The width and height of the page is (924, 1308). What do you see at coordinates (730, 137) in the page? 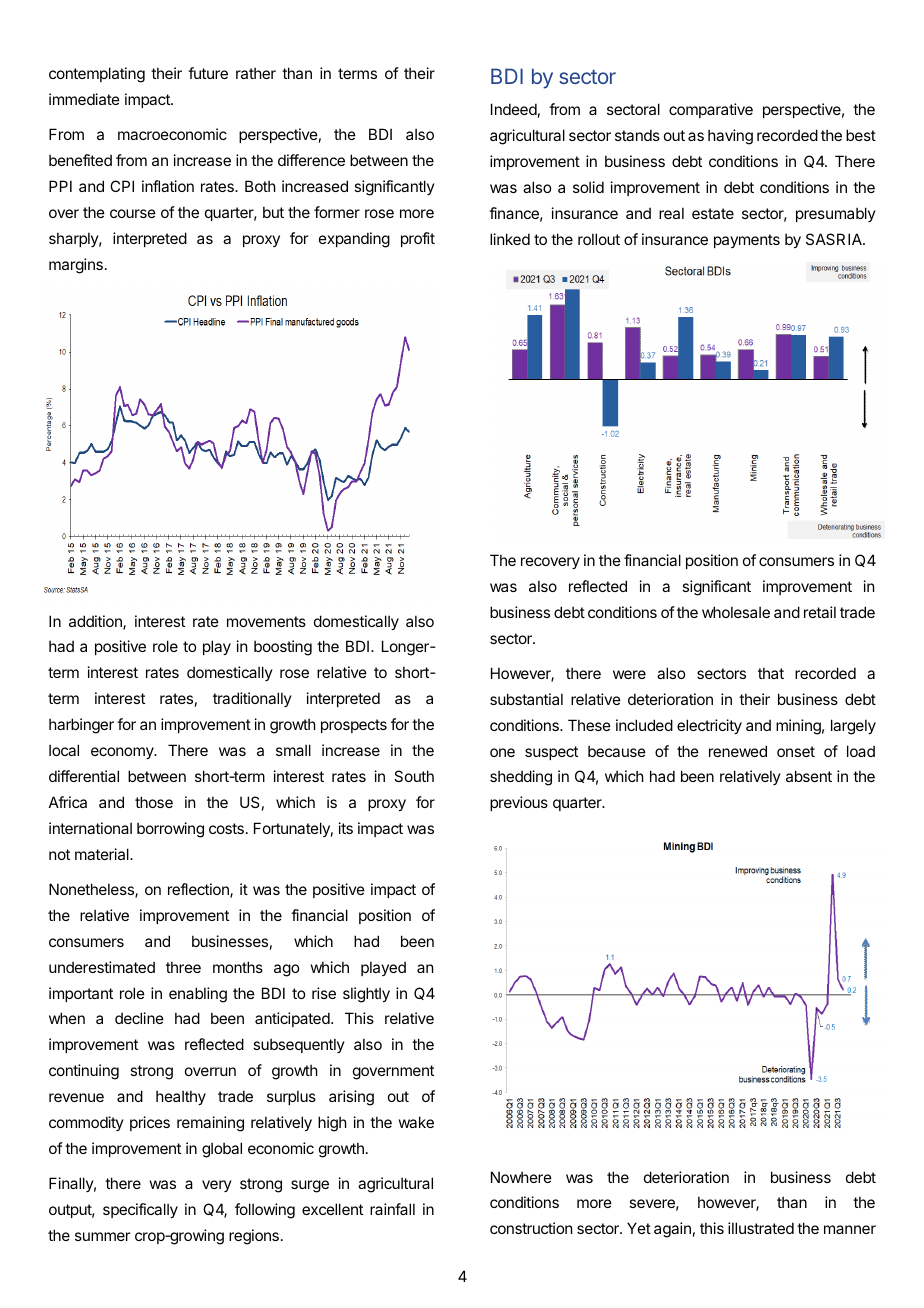
I see `having` at bounding box center [730, 137].
